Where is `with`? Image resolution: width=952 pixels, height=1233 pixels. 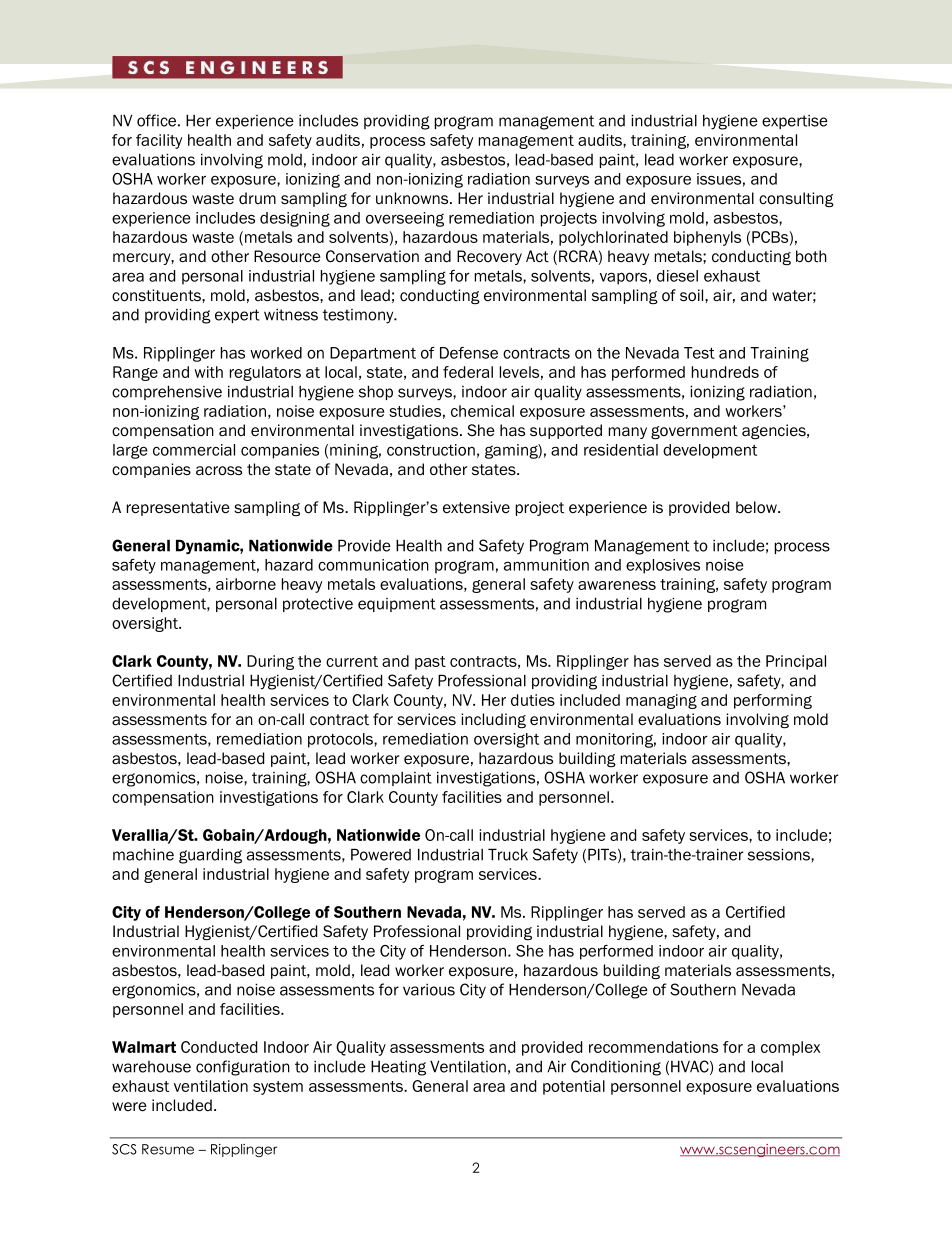
with is located at coordinates (208, 372).
